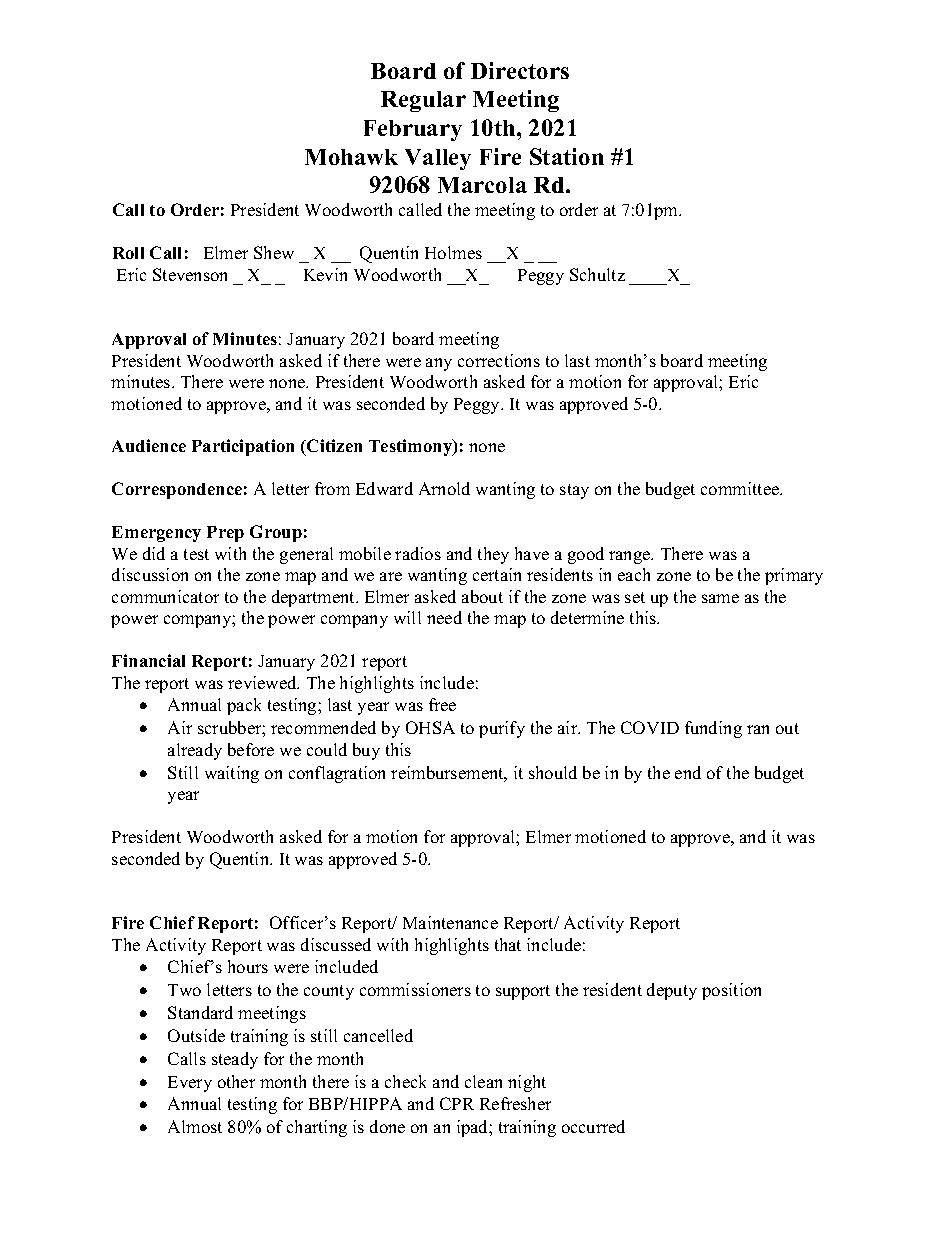 This screenshot has height=1233, width=952. I want to click on Mohawk, so click(351, 157).
